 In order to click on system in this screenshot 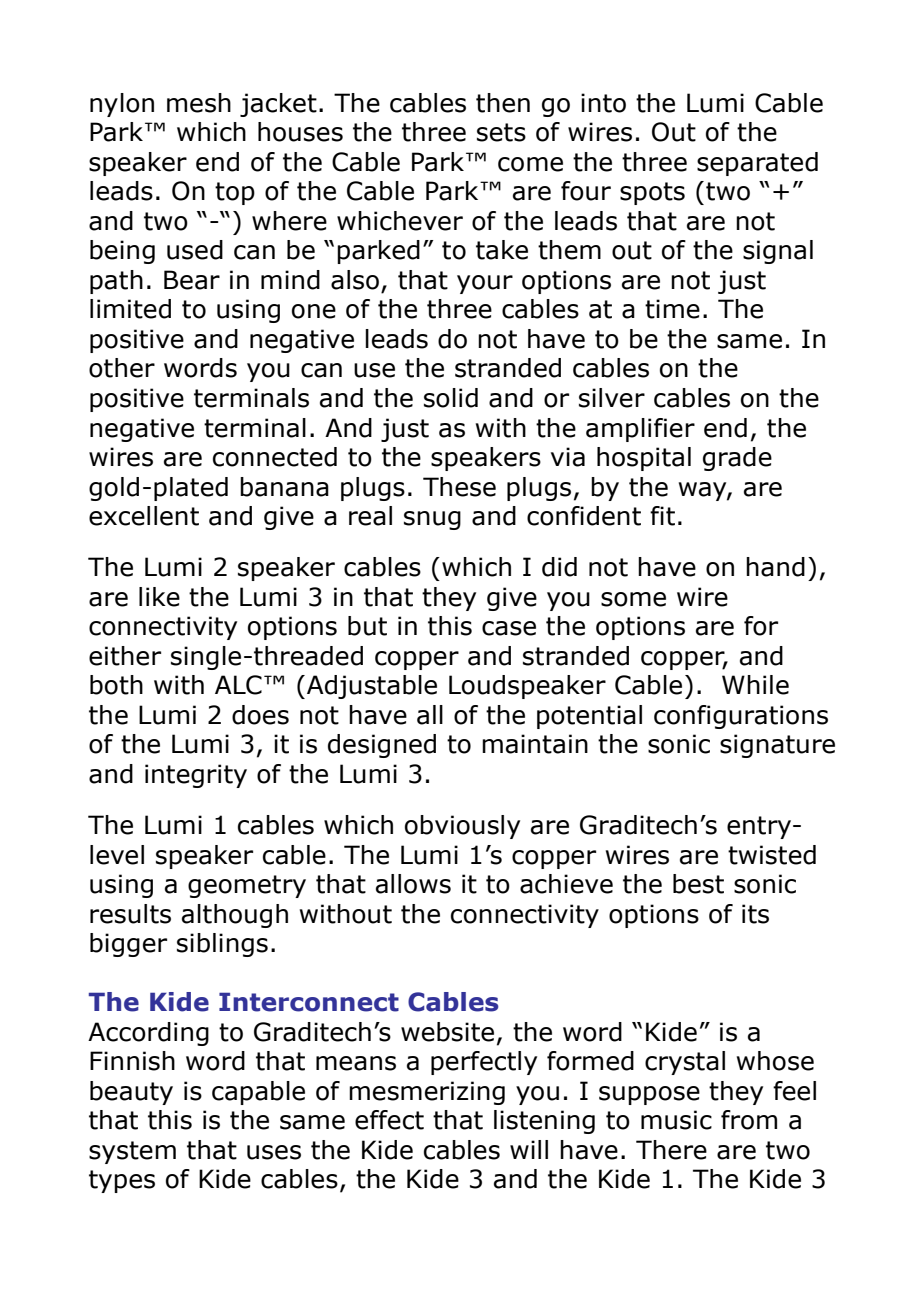, I will do `click(132, 1152)`.
